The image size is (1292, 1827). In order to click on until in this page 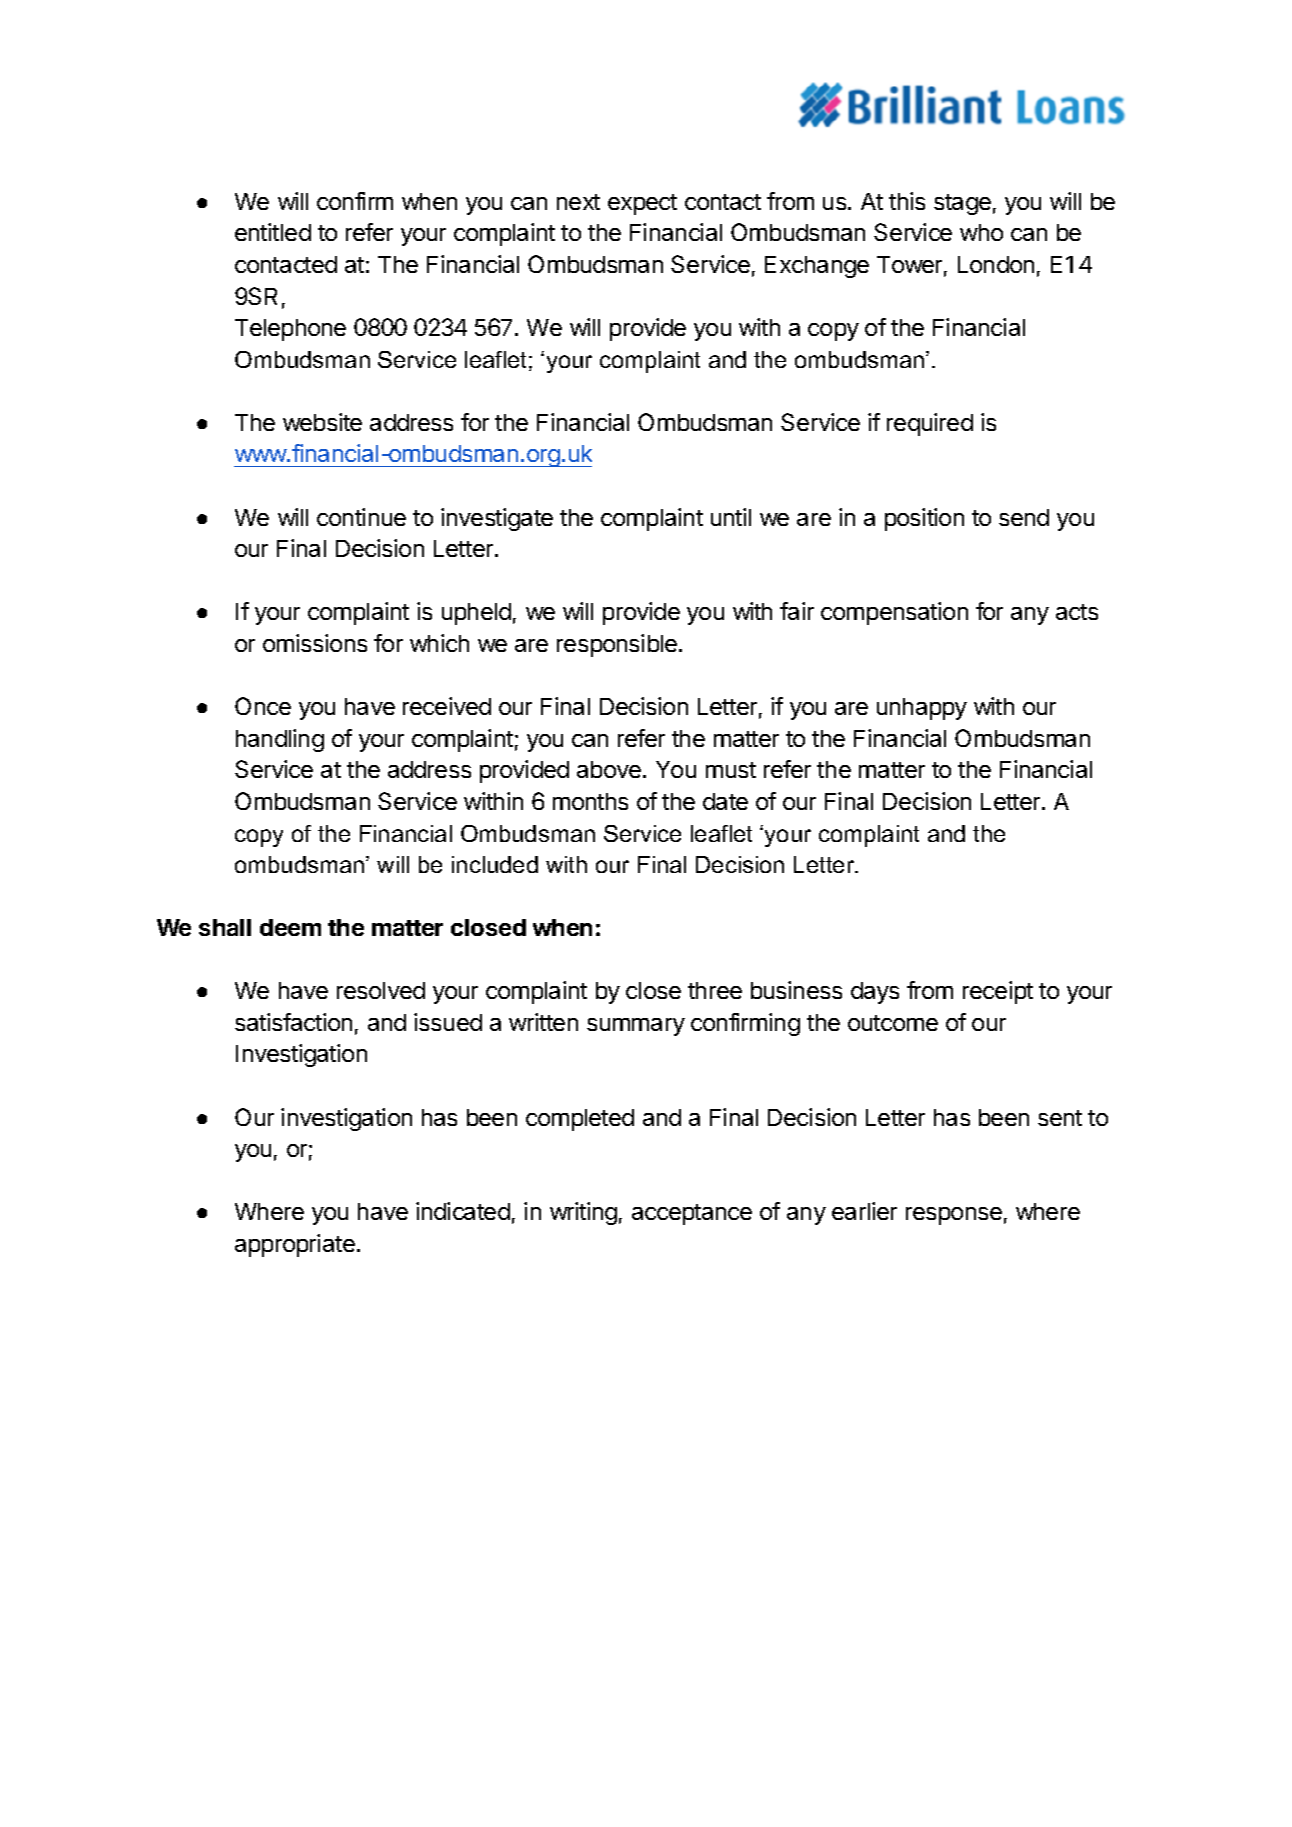, I will do `click(731, 517)`.
